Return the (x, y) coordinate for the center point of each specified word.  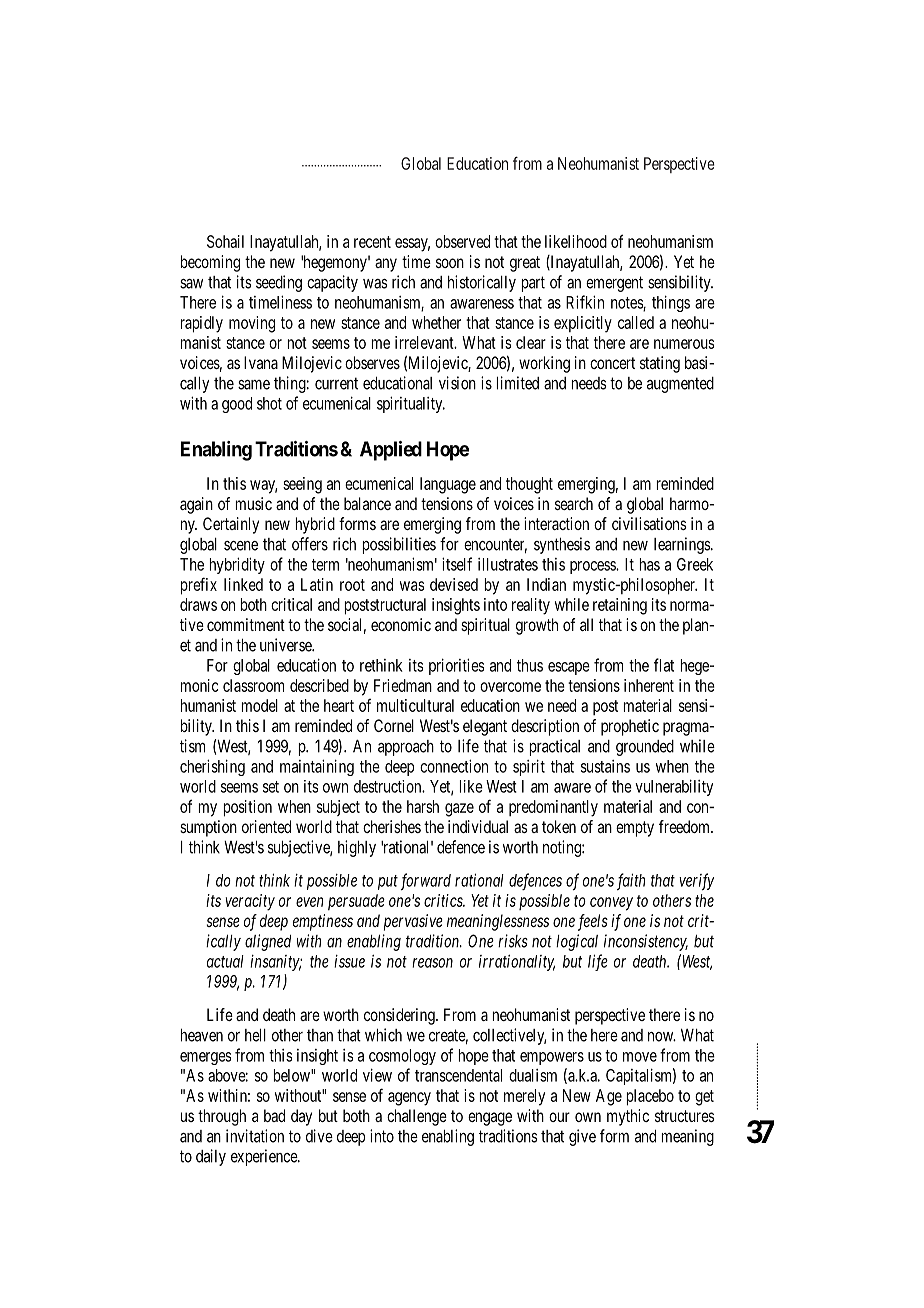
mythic (628, 1117)
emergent (614, 284)
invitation (255, 1136)
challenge (417, 1117)
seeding (279, 283)
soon (450, 263)
